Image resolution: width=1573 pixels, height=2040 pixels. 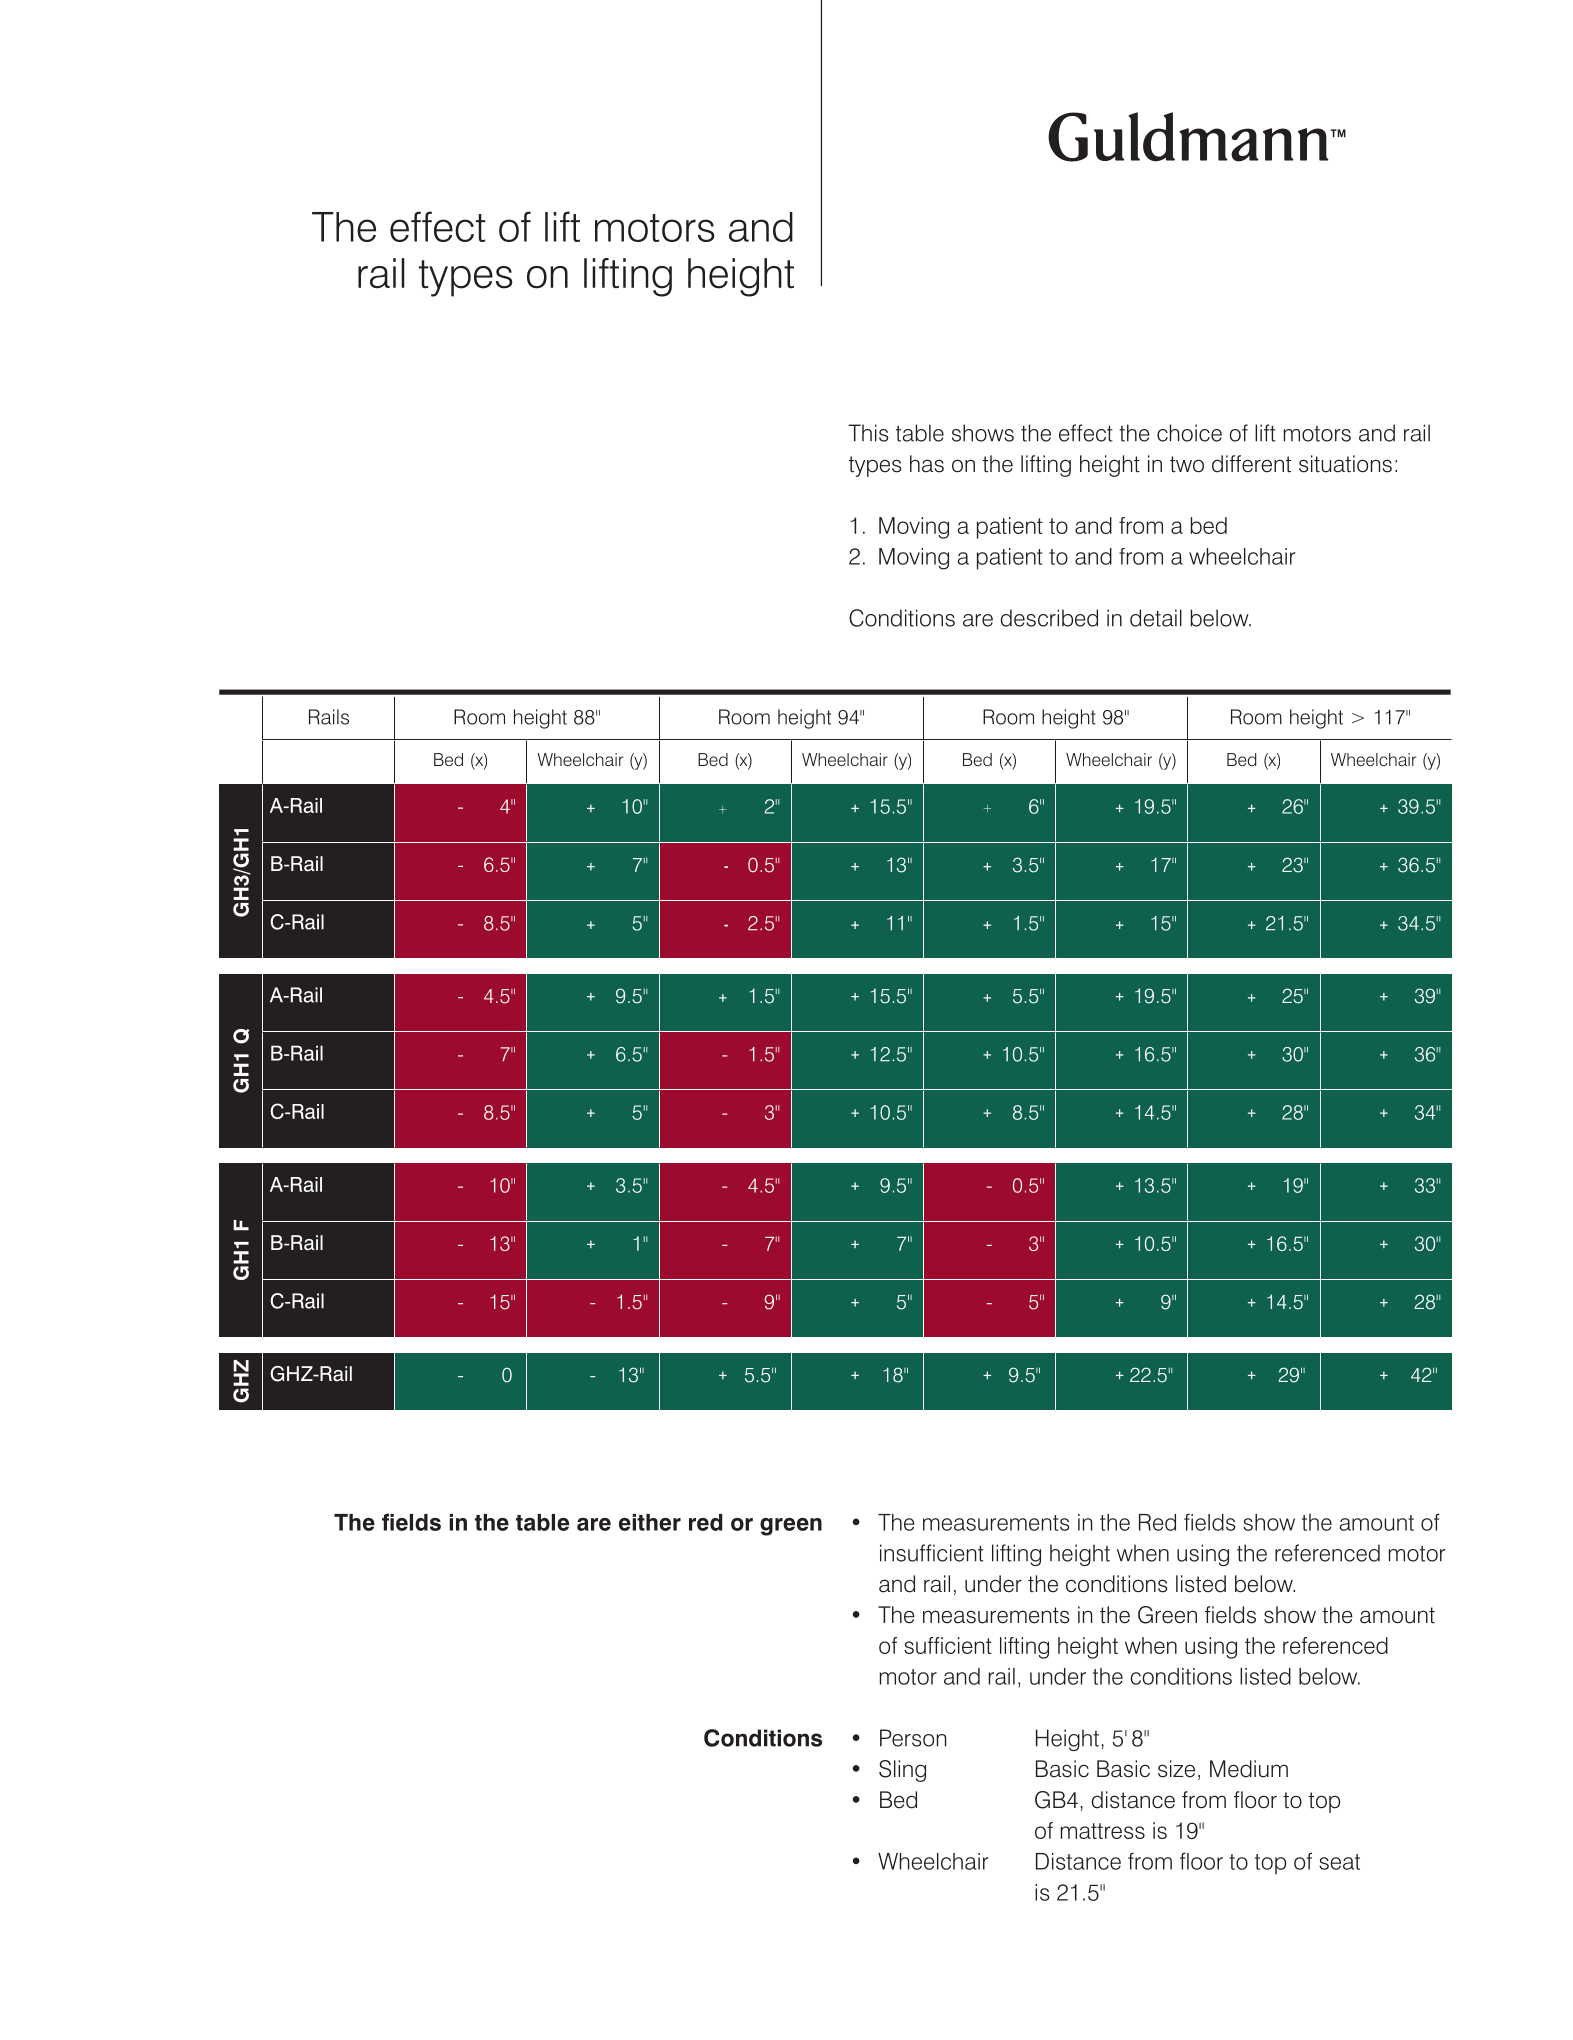 What do you see at coordinates (913, 1738) in the image?
I see `Person` at bounding box center [913, 1738].
